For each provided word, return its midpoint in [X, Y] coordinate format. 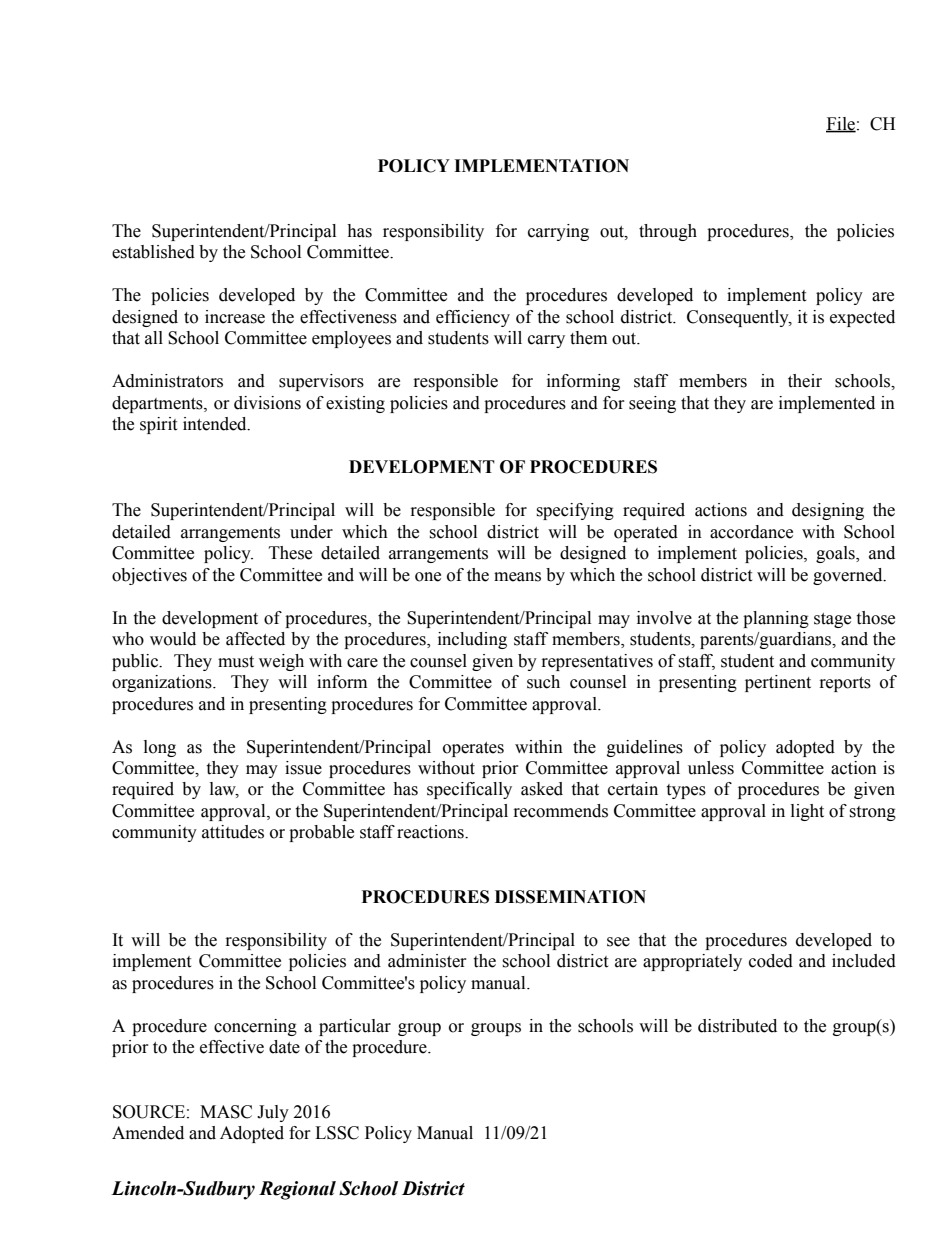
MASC [226, 1112]
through [668, 232]
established [153, 252]
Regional [297, 1190]
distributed [737, 1026]
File [841, 124]
